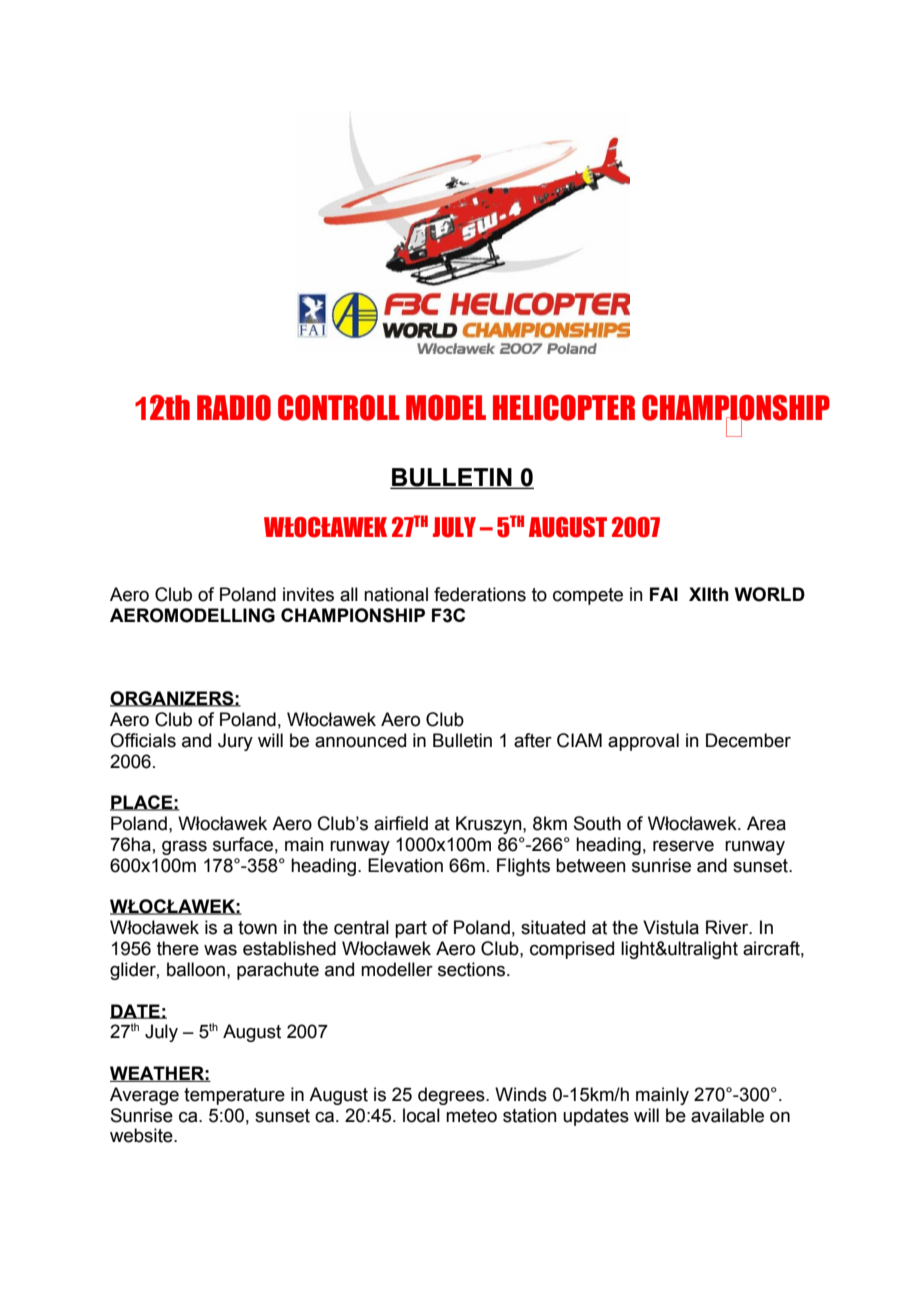 Image resolution: width=924 pixels, height=1308 pixels. Describe the element at coordinates (452, 1096) in the screenshot. I see `degrees` at that location.
